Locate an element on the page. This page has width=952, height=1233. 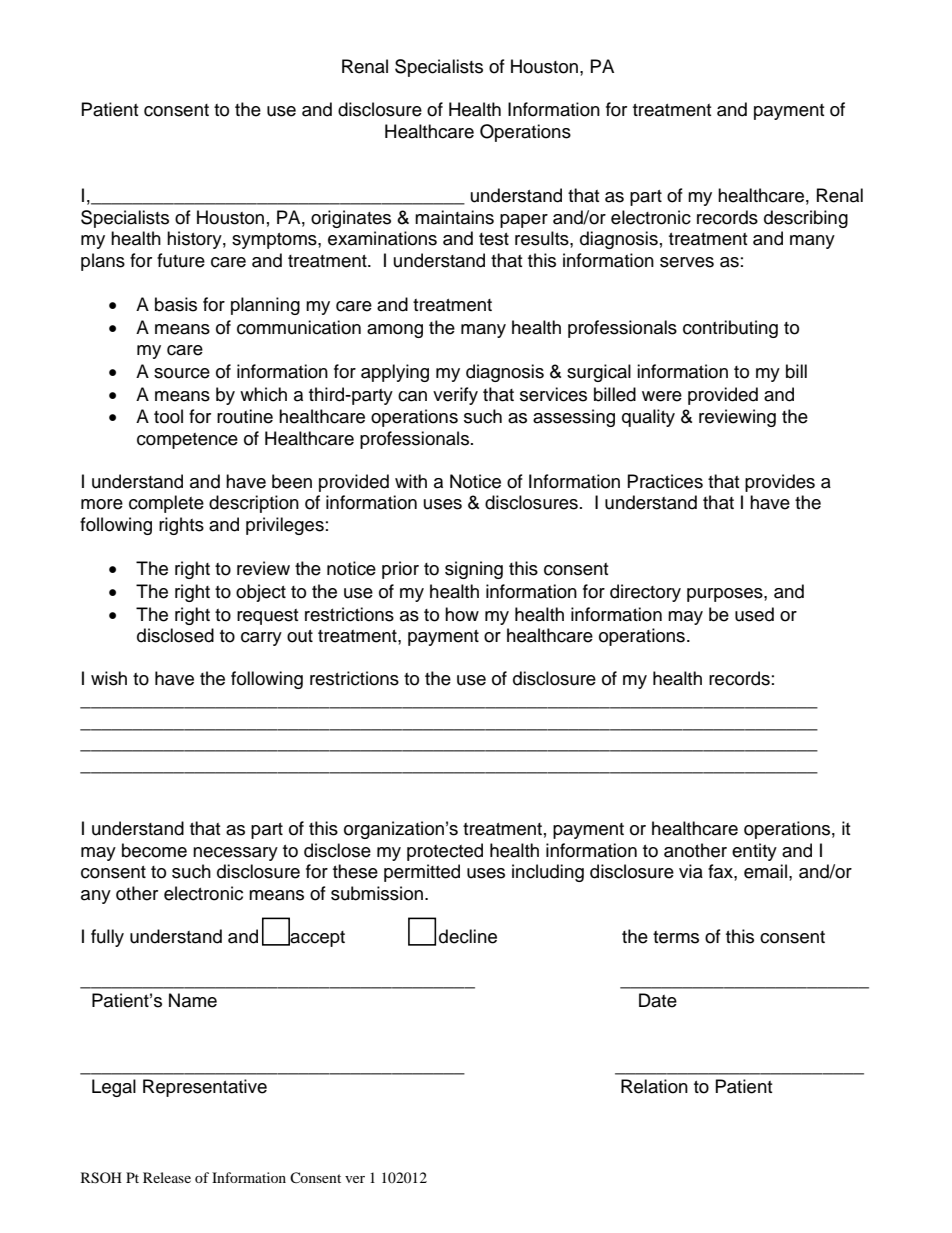
Practices is located at coordinates (665, 481).
